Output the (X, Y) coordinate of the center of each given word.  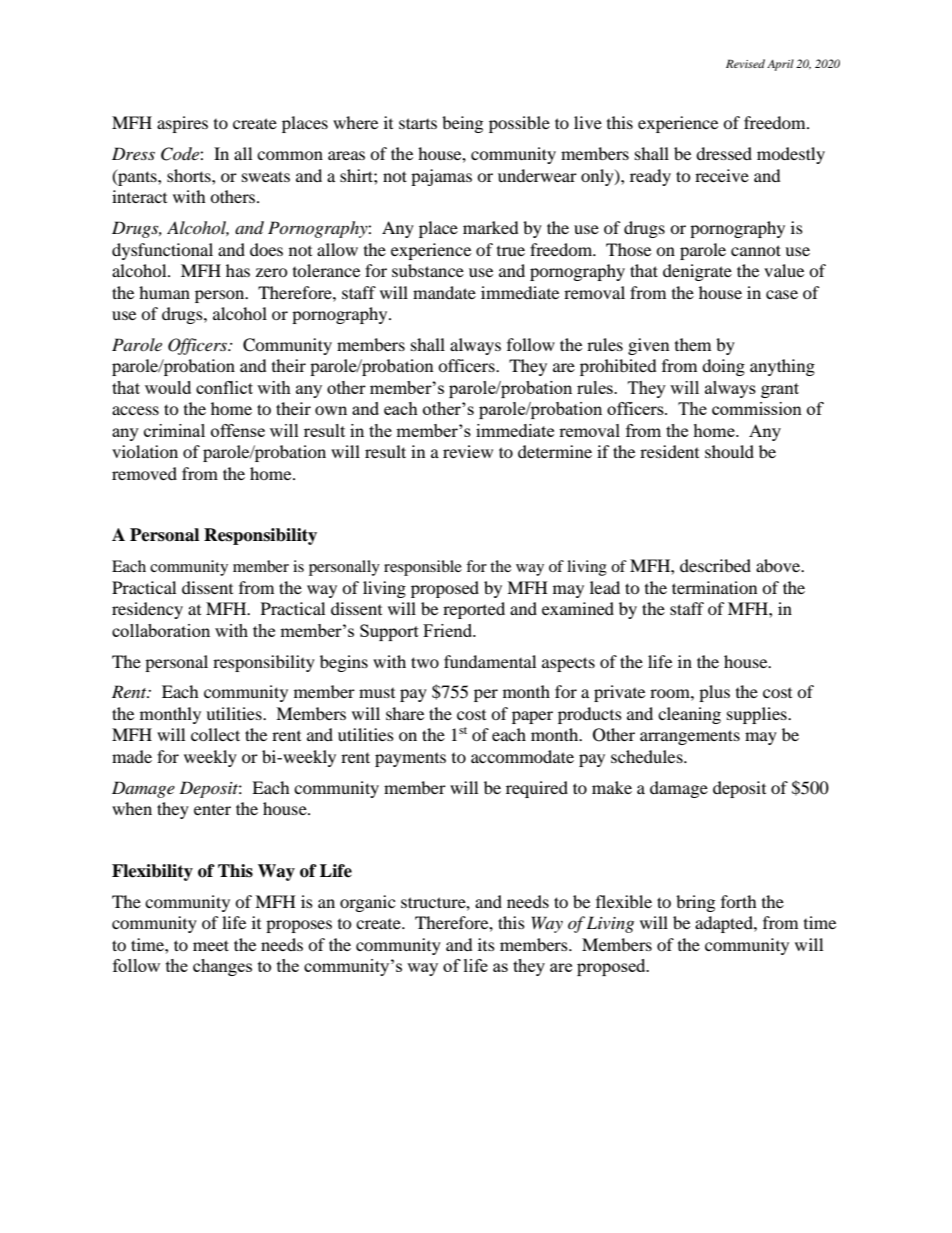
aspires (182, 124)
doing (723, 367)
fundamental (490, 661)
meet (211, 945)
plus (714, 693)
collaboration (161, 630)
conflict (224, 387)
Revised (745, 63)
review (468, 451)
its (486, 944)
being (462, 124)
